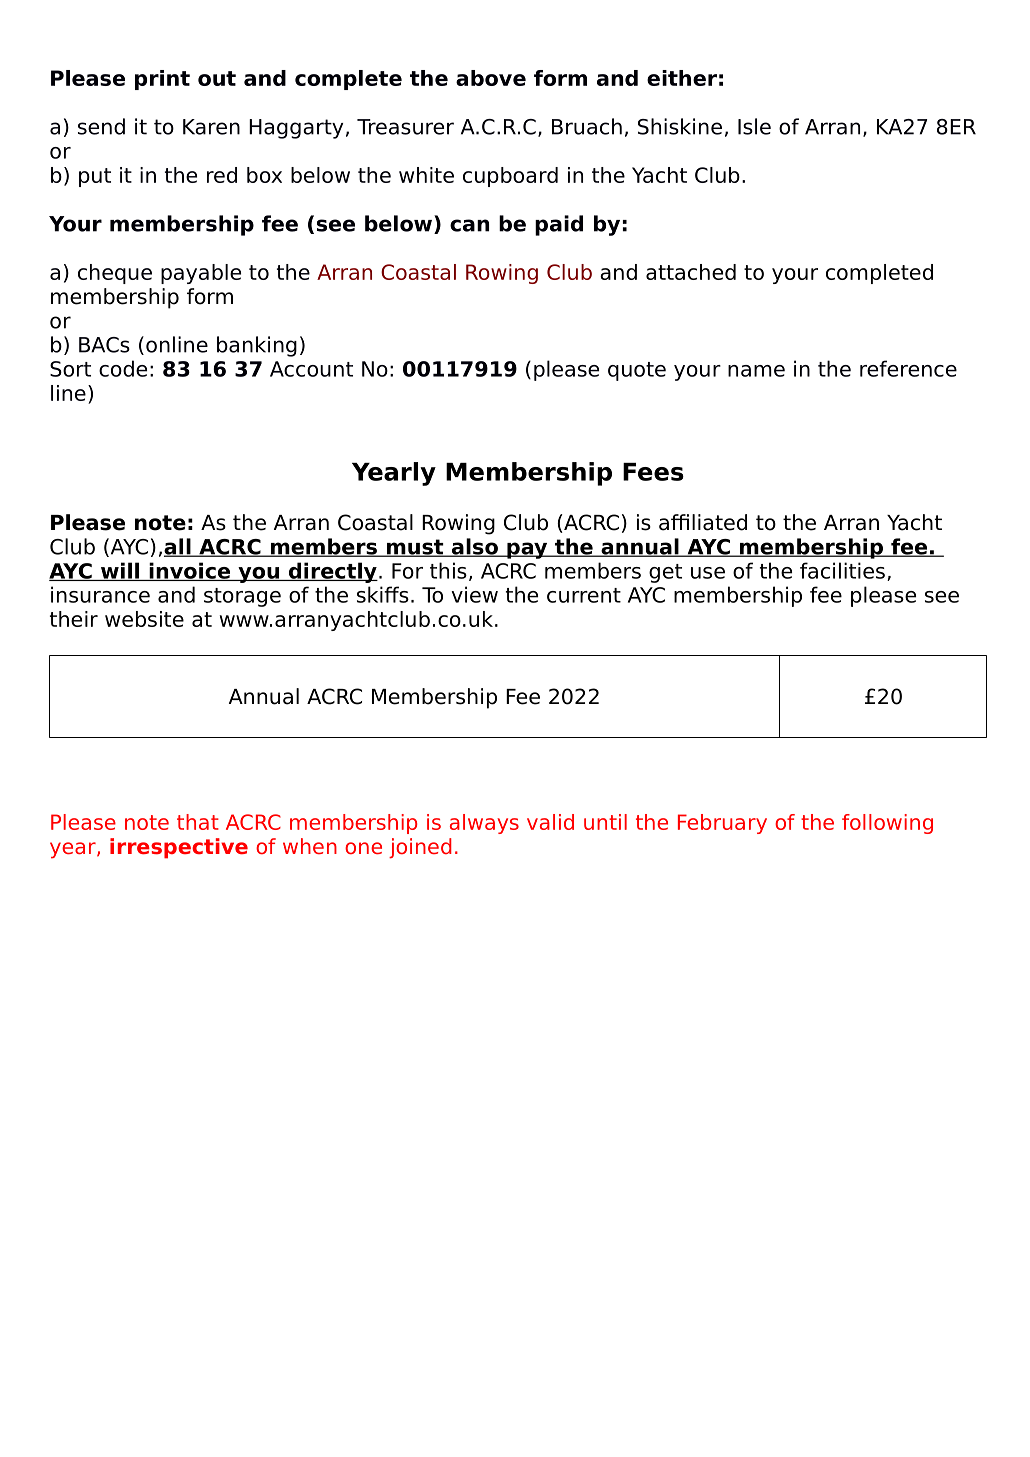 The height and width of the screenshot is (1457, 1030). What do you see at coordinates (123, 368) in the screenshot?
I see `code` at bounding box center [123, 368].
